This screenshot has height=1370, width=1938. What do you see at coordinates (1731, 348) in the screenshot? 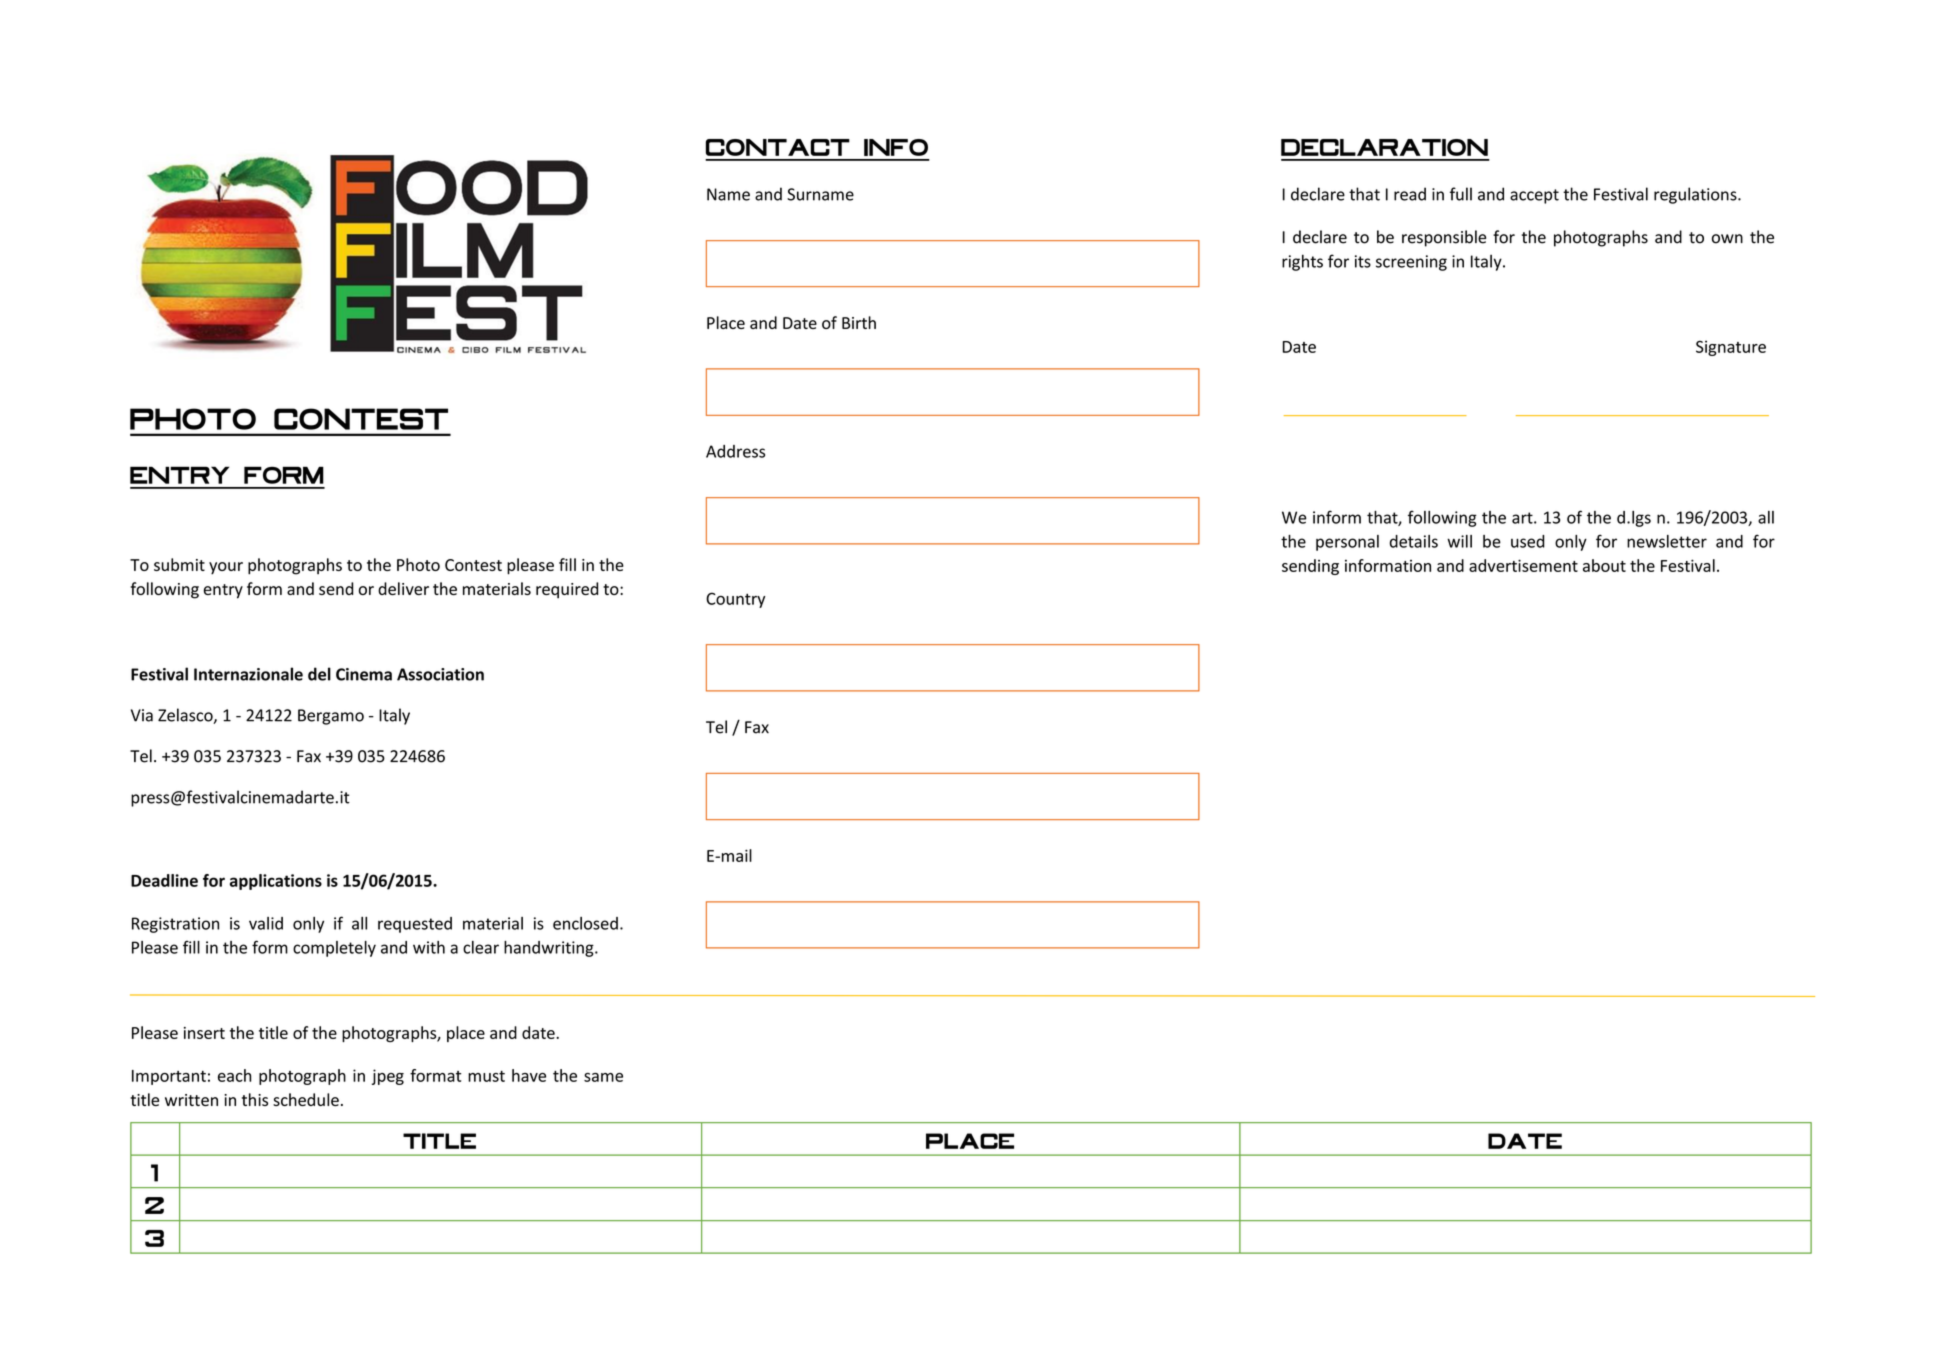
I see `Signature` at bounding box center [1731, 348].
